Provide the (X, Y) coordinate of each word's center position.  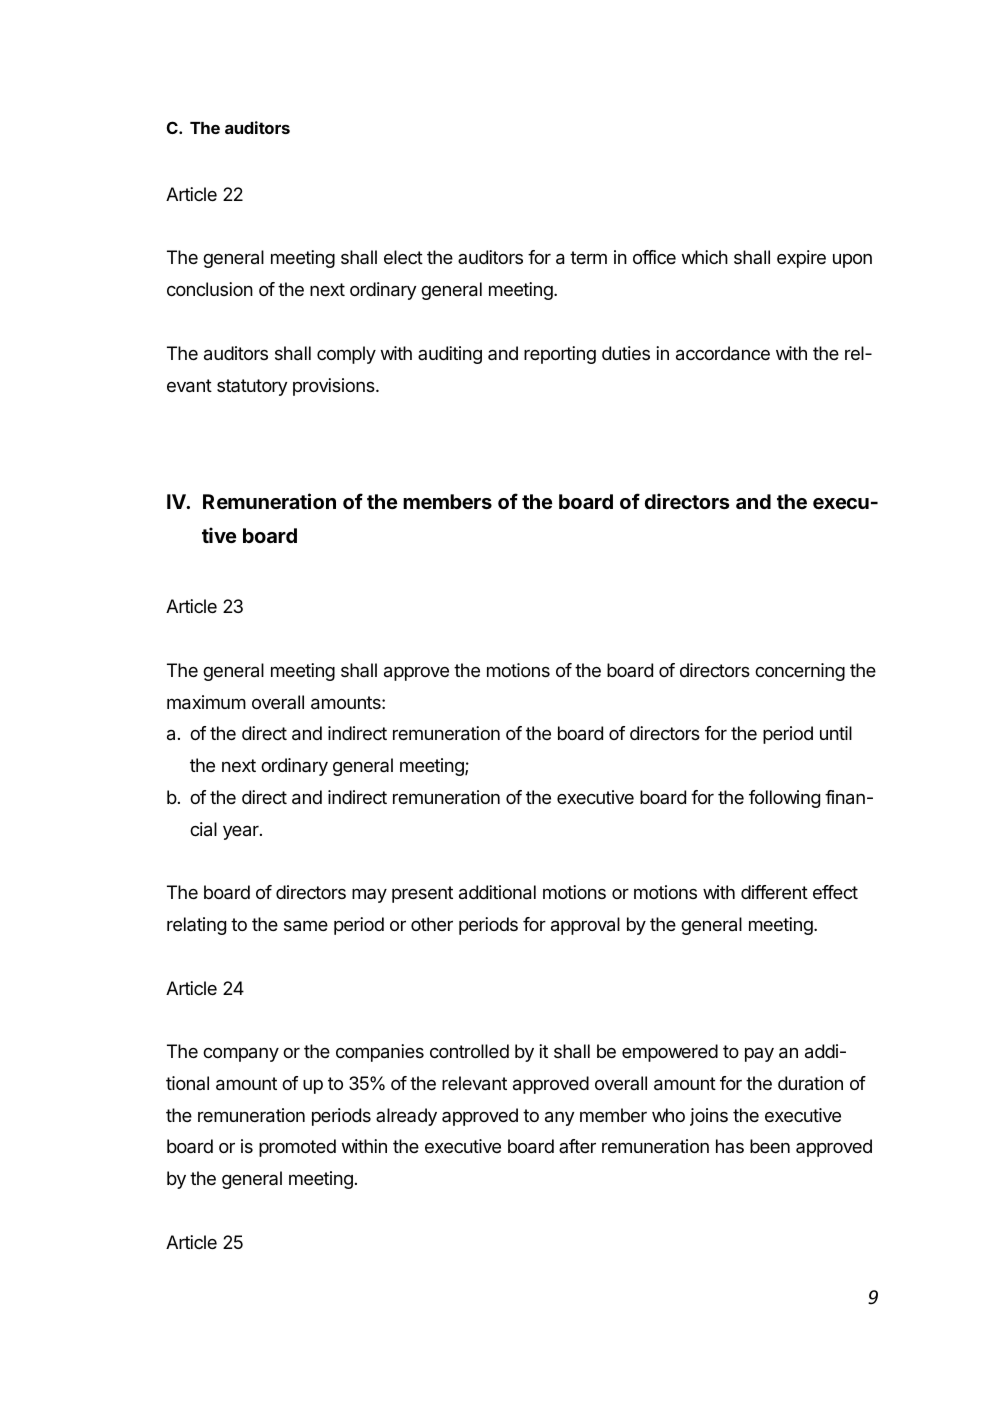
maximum (206, 702)
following (784, 799)
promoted (297, 1148)
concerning (800, 672)
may (369, 895)
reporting (560, 355)
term (588, 257)
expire (801, 259)
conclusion (210, 289)
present (422, 894)
